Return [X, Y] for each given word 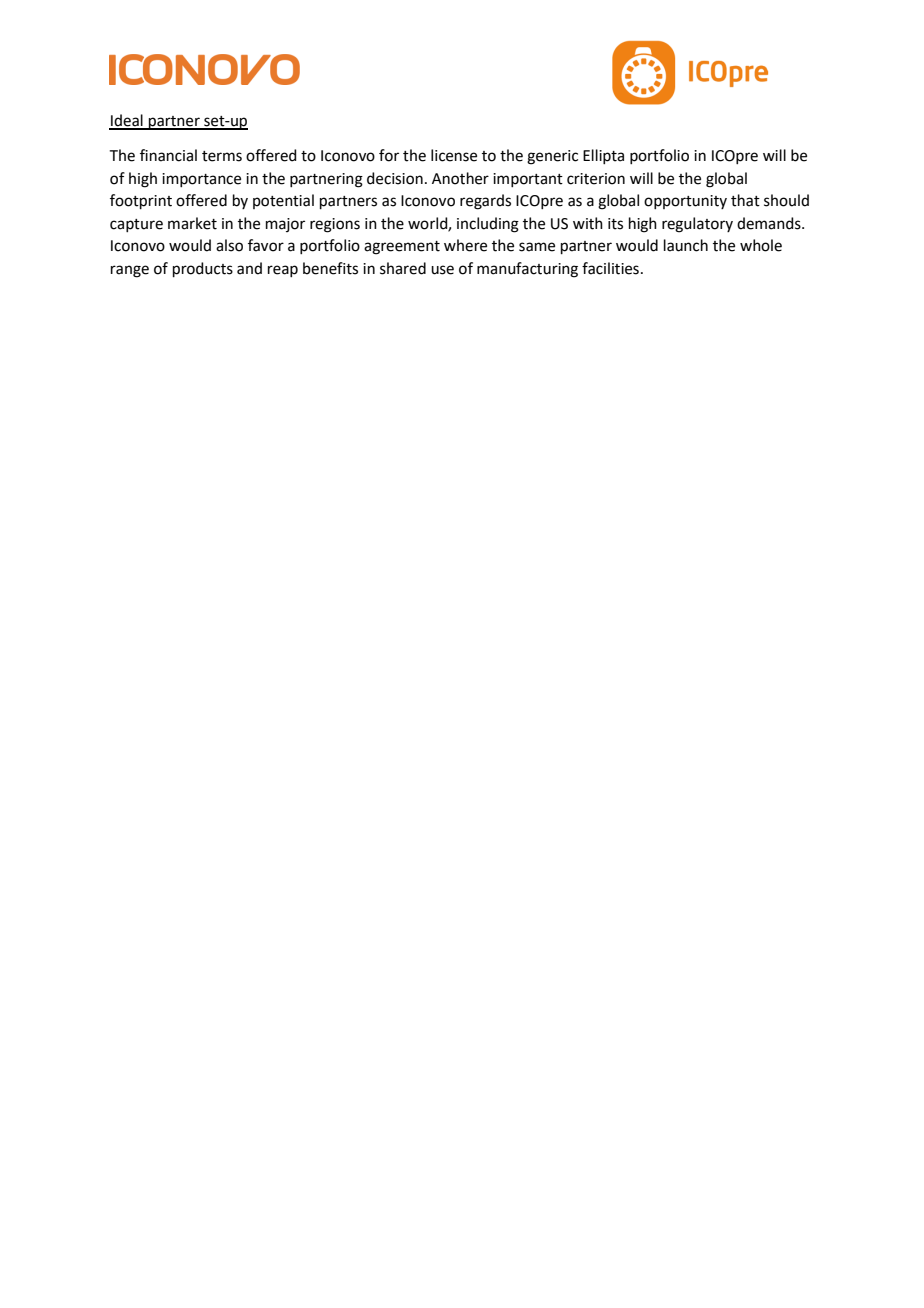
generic [552, 157]
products [203, 269]
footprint [141, 201]
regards [485, 202]
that [745, 200]
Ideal [127, 121]
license [454, 155]
